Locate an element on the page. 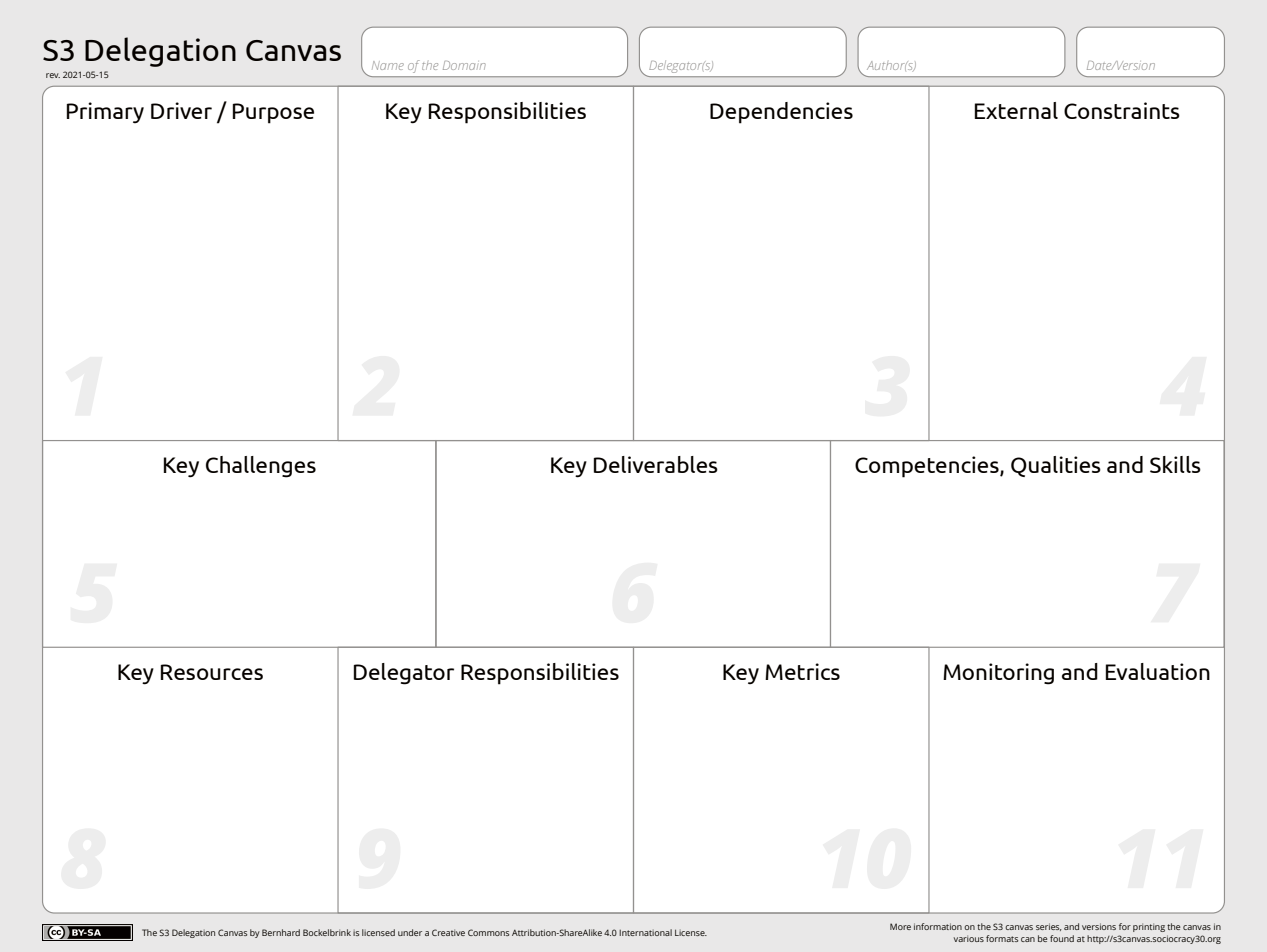 The image size is (1267, 952). Qualities is located at coordinates (1056, 466).
